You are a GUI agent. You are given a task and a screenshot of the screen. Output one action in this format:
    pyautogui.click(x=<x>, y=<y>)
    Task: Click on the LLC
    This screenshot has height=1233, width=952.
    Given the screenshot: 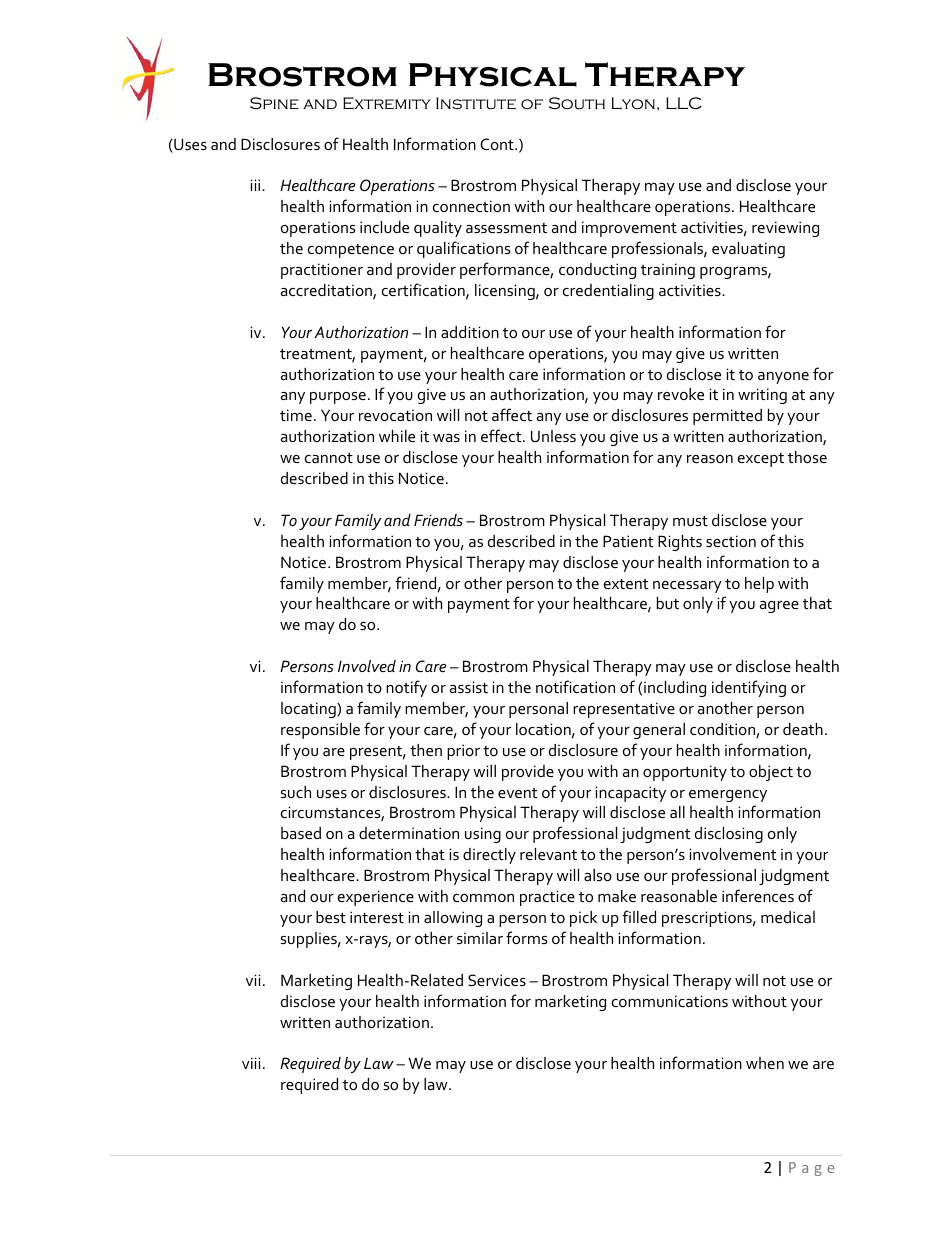 What is the action you would take?
    pyautogui.click(x=683, y=103)
